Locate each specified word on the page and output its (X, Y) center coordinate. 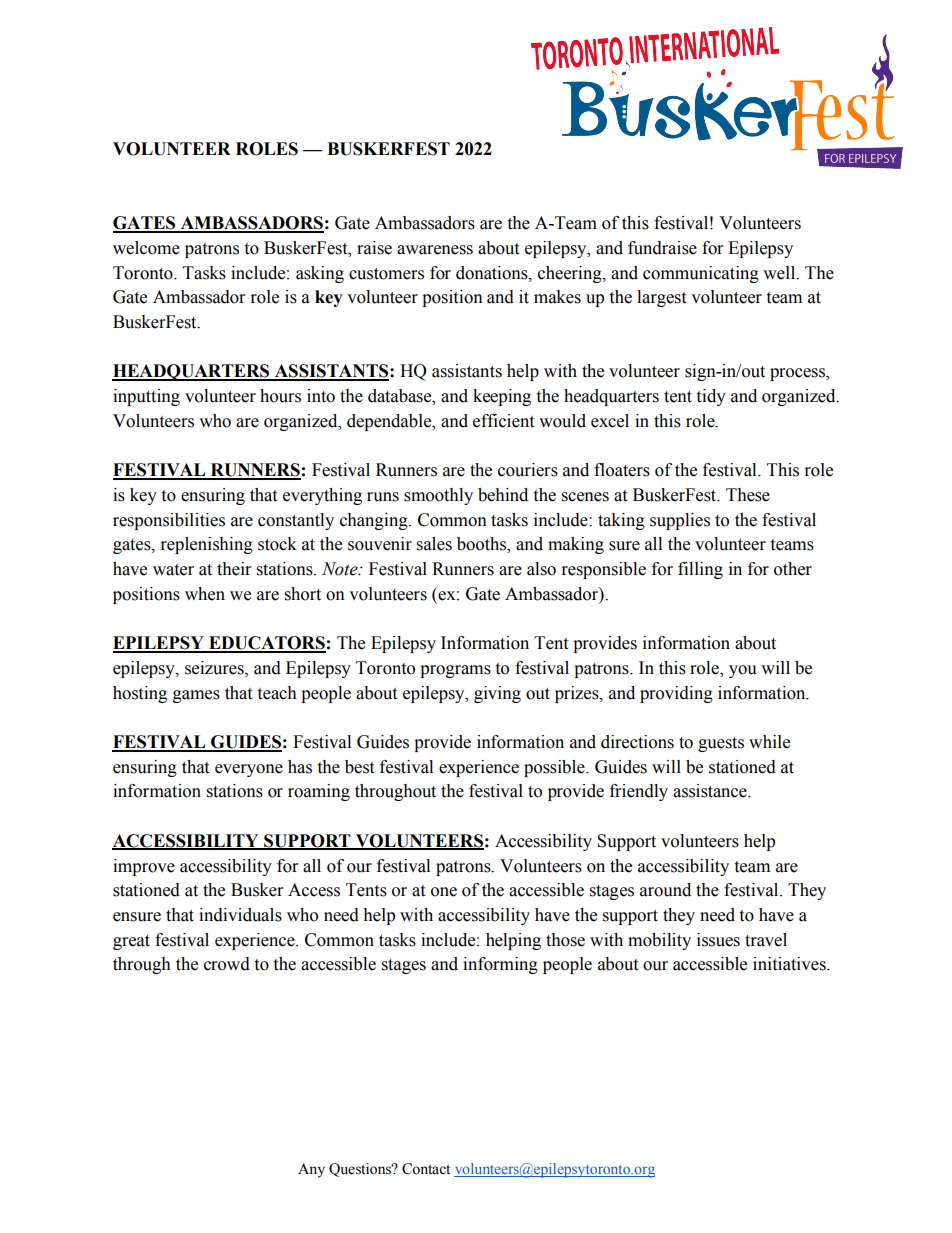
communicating (701, 274)
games (196, 696)
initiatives (790, 964)
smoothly (438, 496)
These (748, 495)
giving (497, 694)
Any (311, 1170)
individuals (240, 915)
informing (500, 965)
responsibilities (169, 521)
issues (718, 940)
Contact (426, 1169)
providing (676, 694)
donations (493, 273)
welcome (146, 248)
